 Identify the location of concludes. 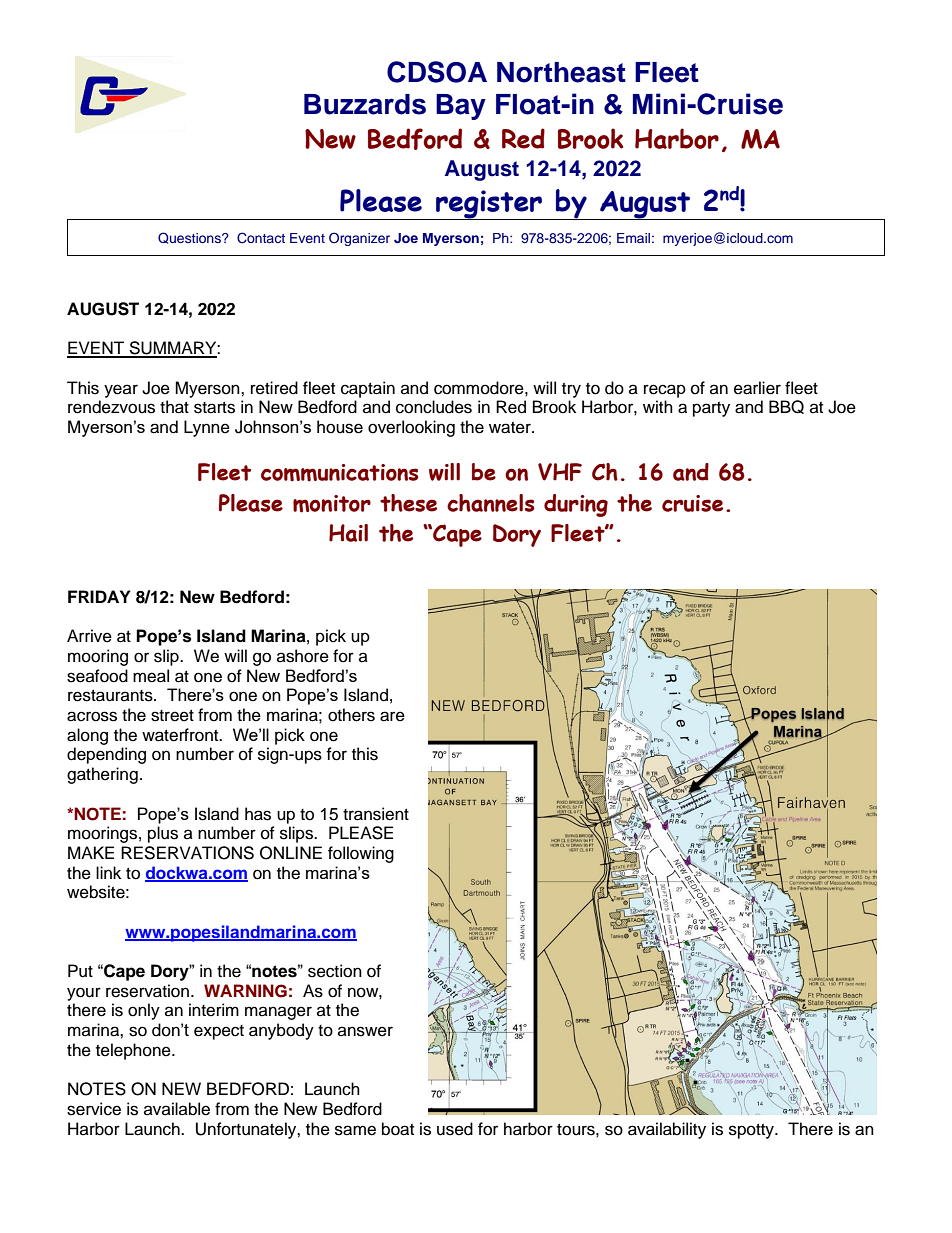
(434, 407).
